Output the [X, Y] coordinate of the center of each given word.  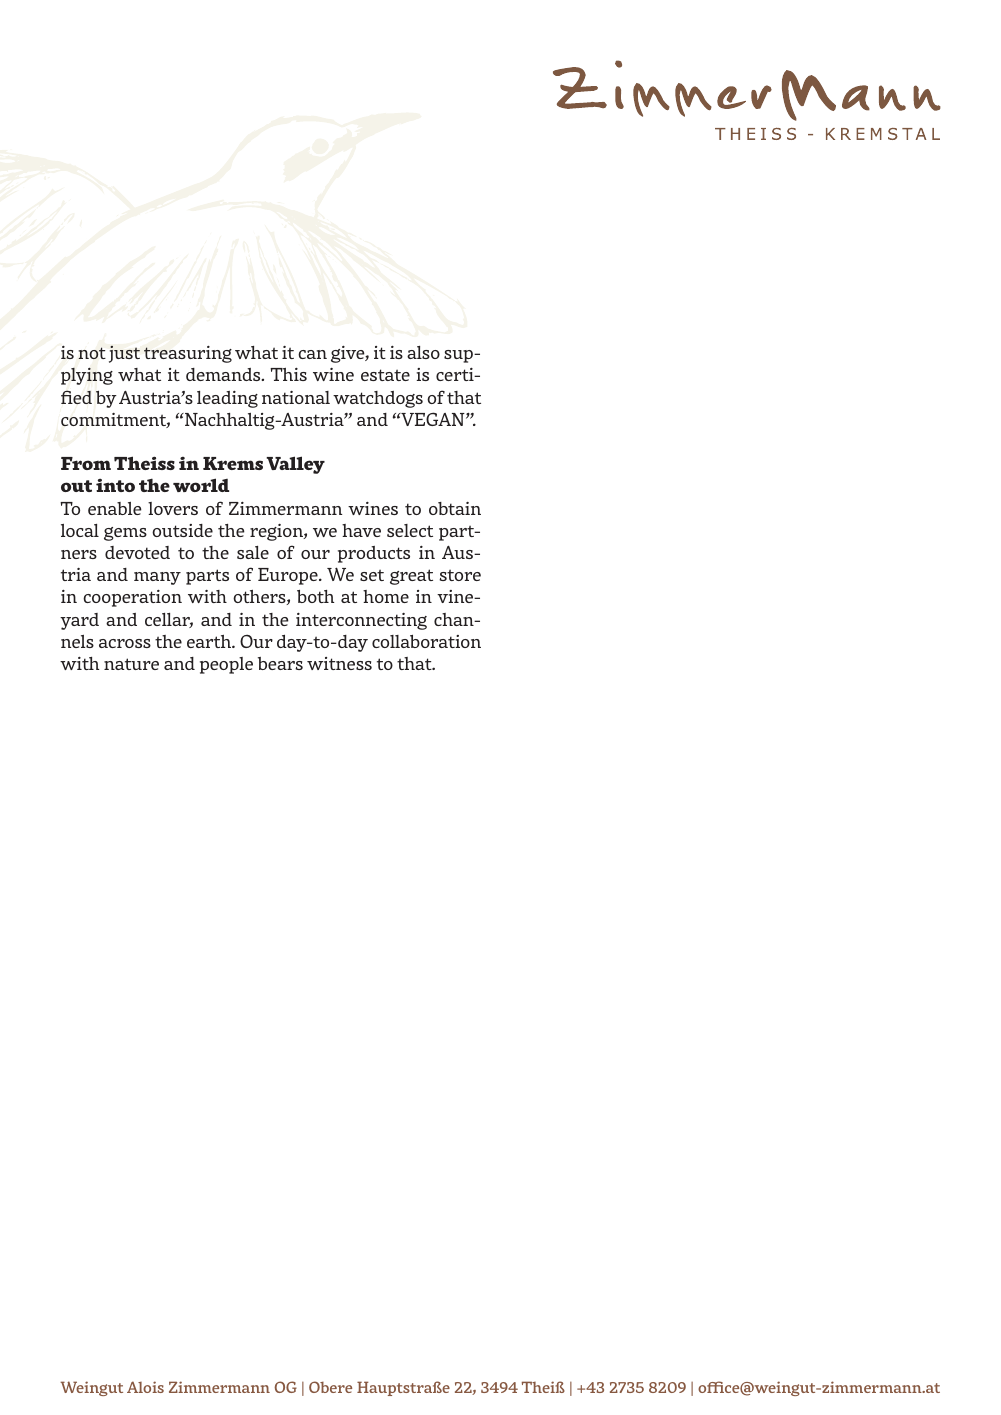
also [423, 352]
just [124, 354]
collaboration [426, 641]
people [226, 665]
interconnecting [361, 621]
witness [339, 663]
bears [280, 663]
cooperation [132, 598]
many [157, 578]
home [386, 596]
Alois [145, 1387]
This [288, 374]
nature [131, 664]
